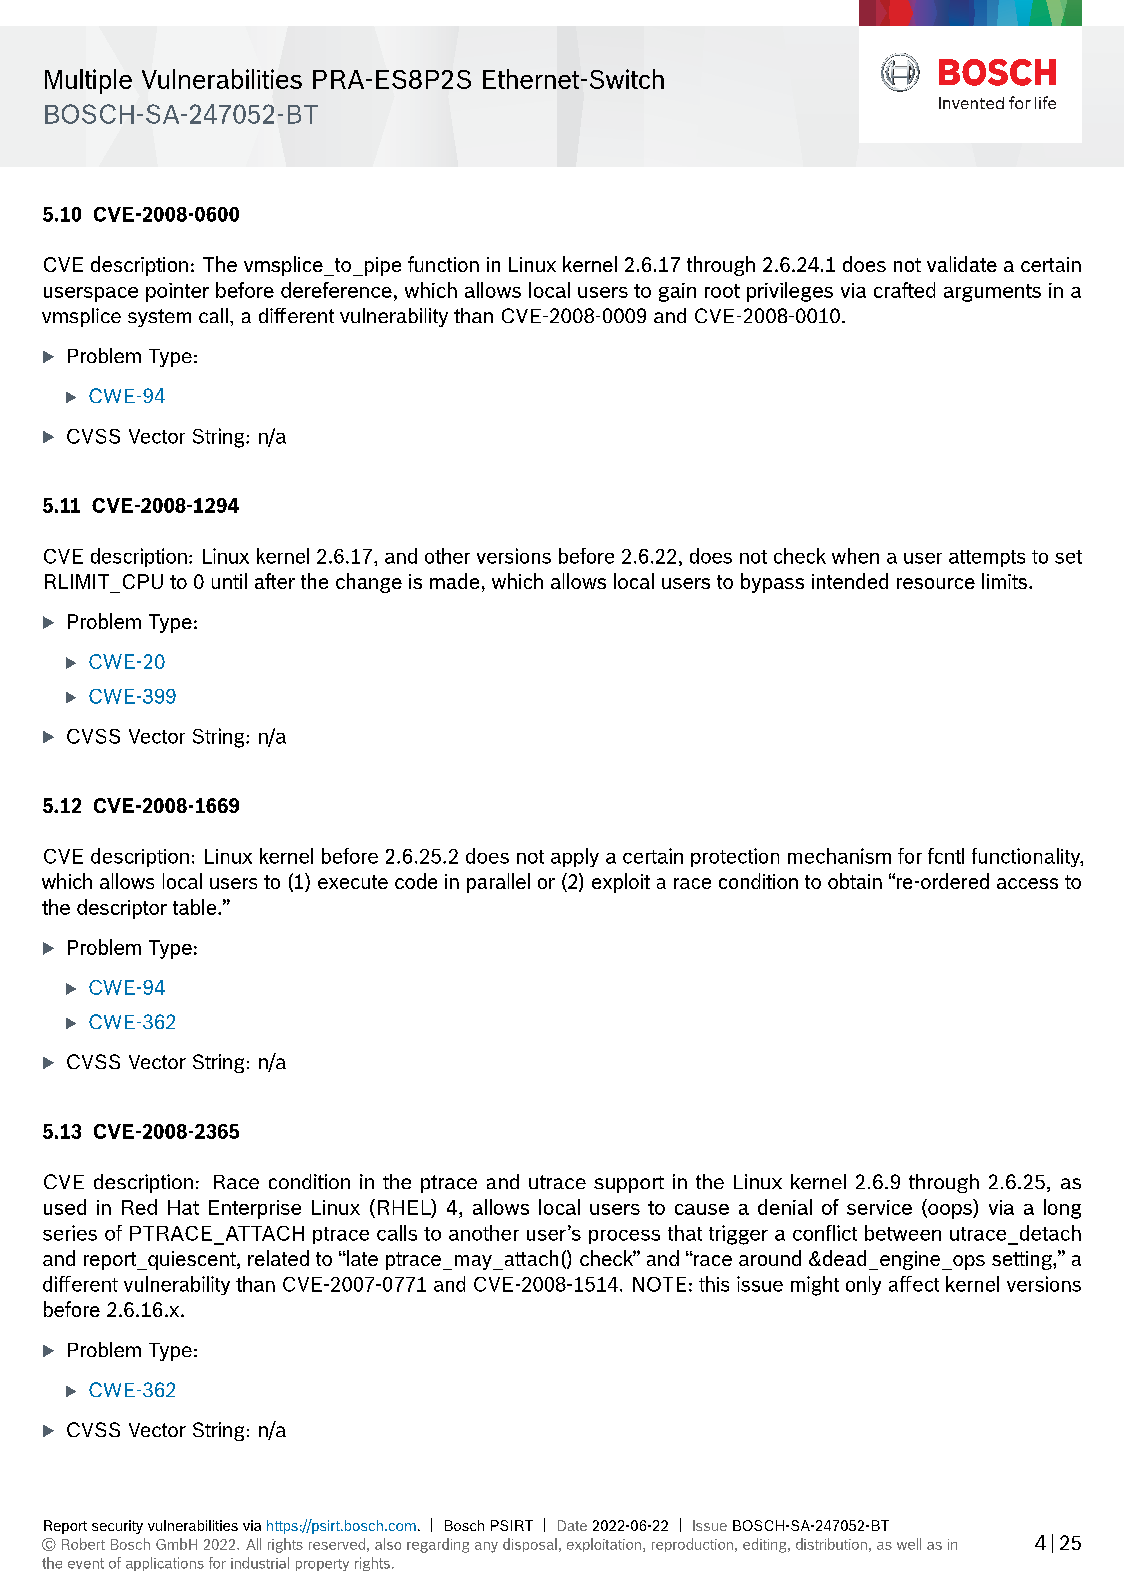 This screenshot has height=1590, width=1124. What do you see at coordinates (229, 581) in the screenshot?
I see `until` at bounding box center [229, 581].
